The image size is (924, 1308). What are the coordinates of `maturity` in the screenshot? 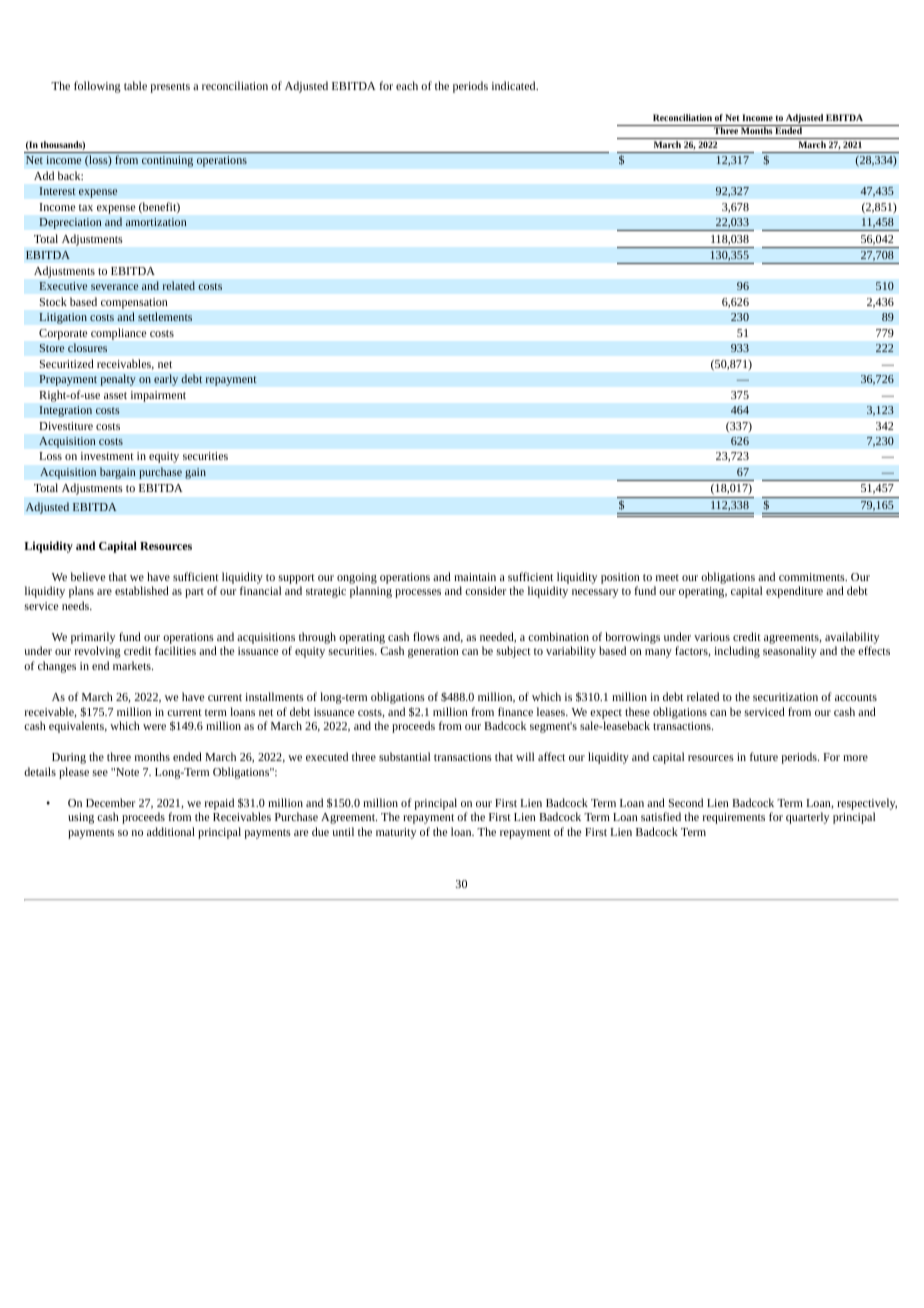 It's located at (396, 833).
